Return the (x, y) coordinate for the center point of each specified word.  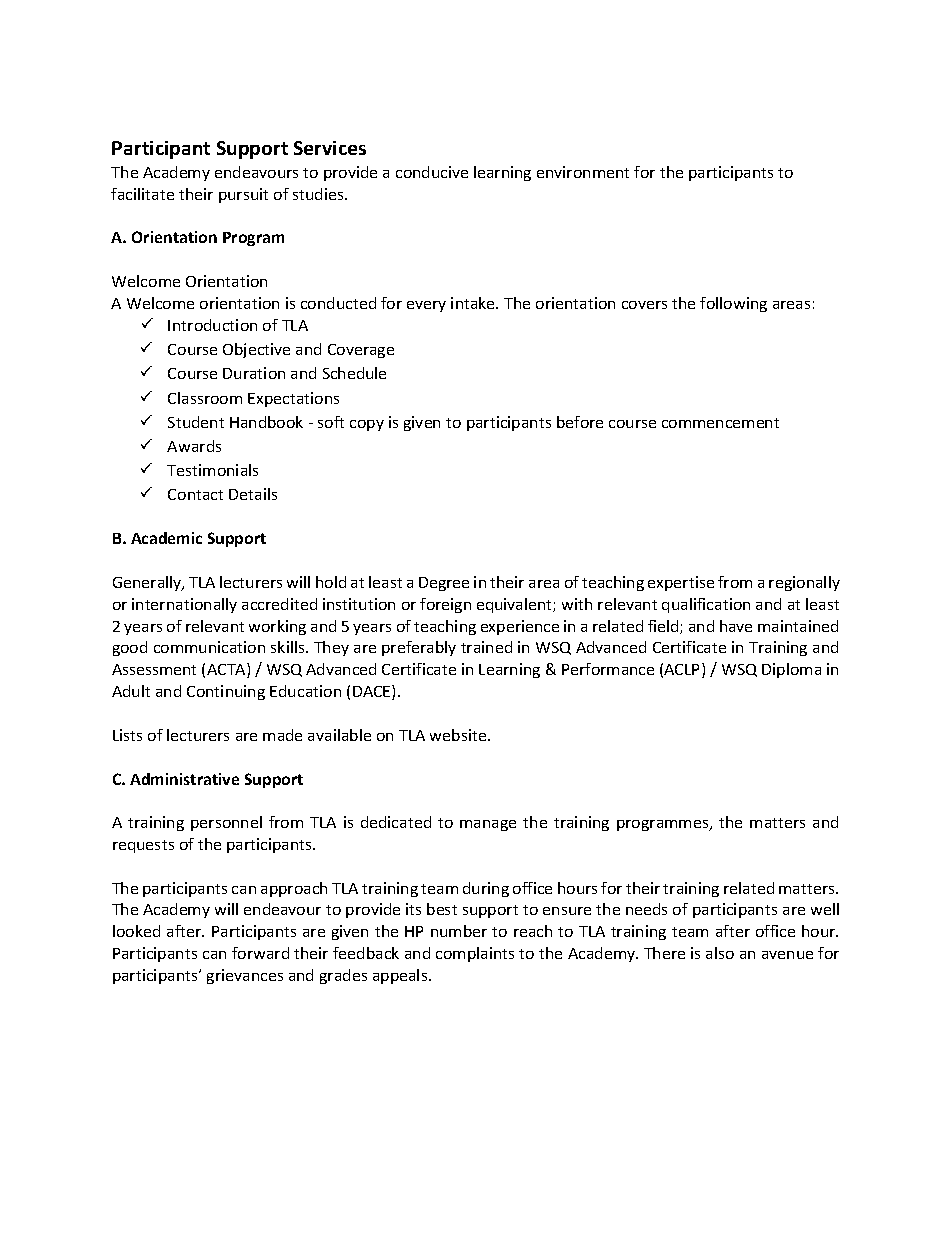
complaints (475, 954)
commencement (720, 423)
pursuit (243, 195)
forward (260, 953)
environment (583, 172)
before (580, 422)
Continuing (226, 692)
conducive (432, 172)
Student (196, 422)
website (459, 735)
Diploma (791, 670)
